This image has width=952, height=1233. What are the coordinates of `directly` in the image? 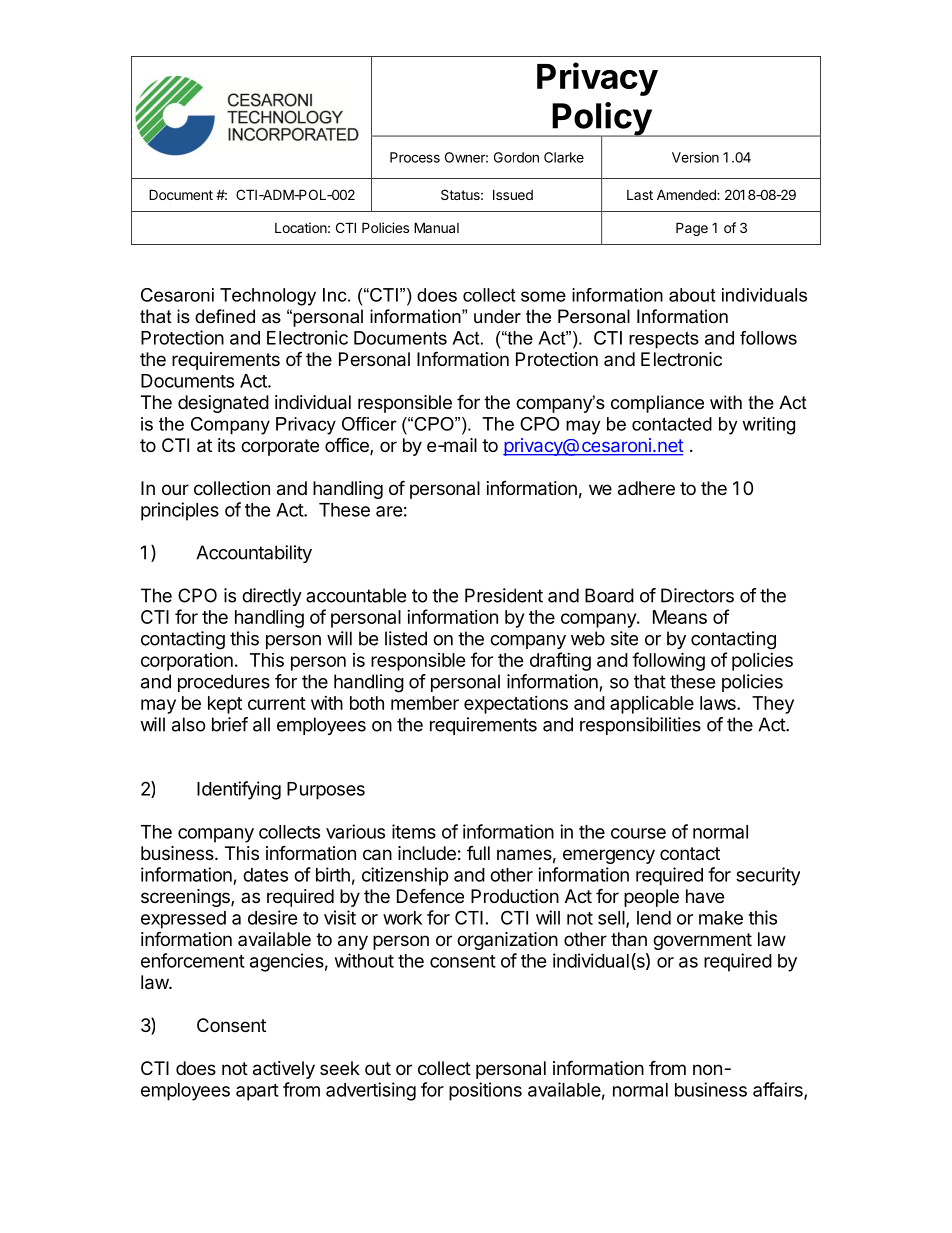 It's located at (272, 597).
